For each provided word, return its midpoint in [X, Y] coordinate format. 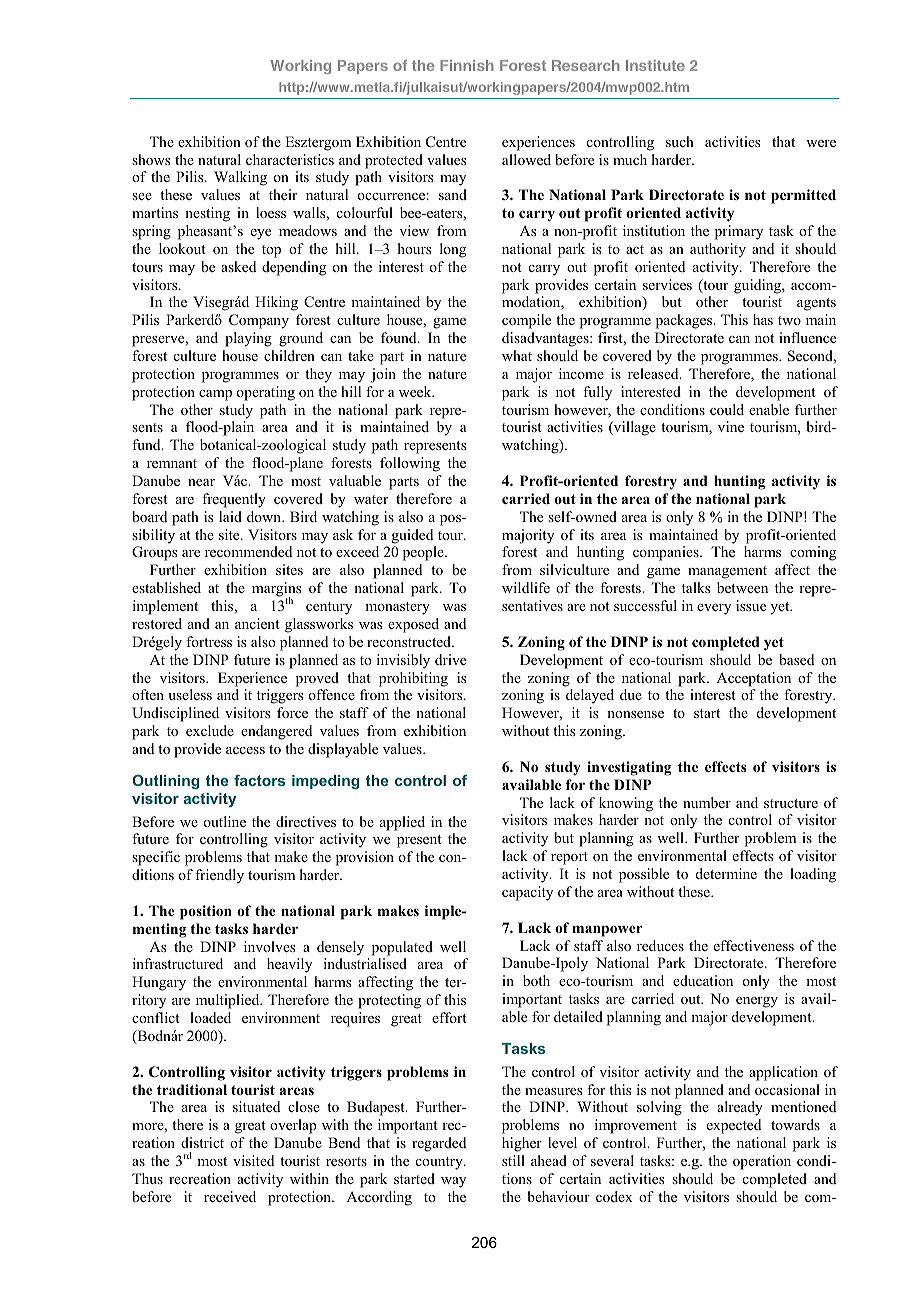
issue [751, 605]
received [230, 1196]
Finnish [467, 65]
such [680, 141]
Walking [240, 178]
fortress [209, 641]
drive [450, 659]
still [513, 1160]
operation [762, 1162]
